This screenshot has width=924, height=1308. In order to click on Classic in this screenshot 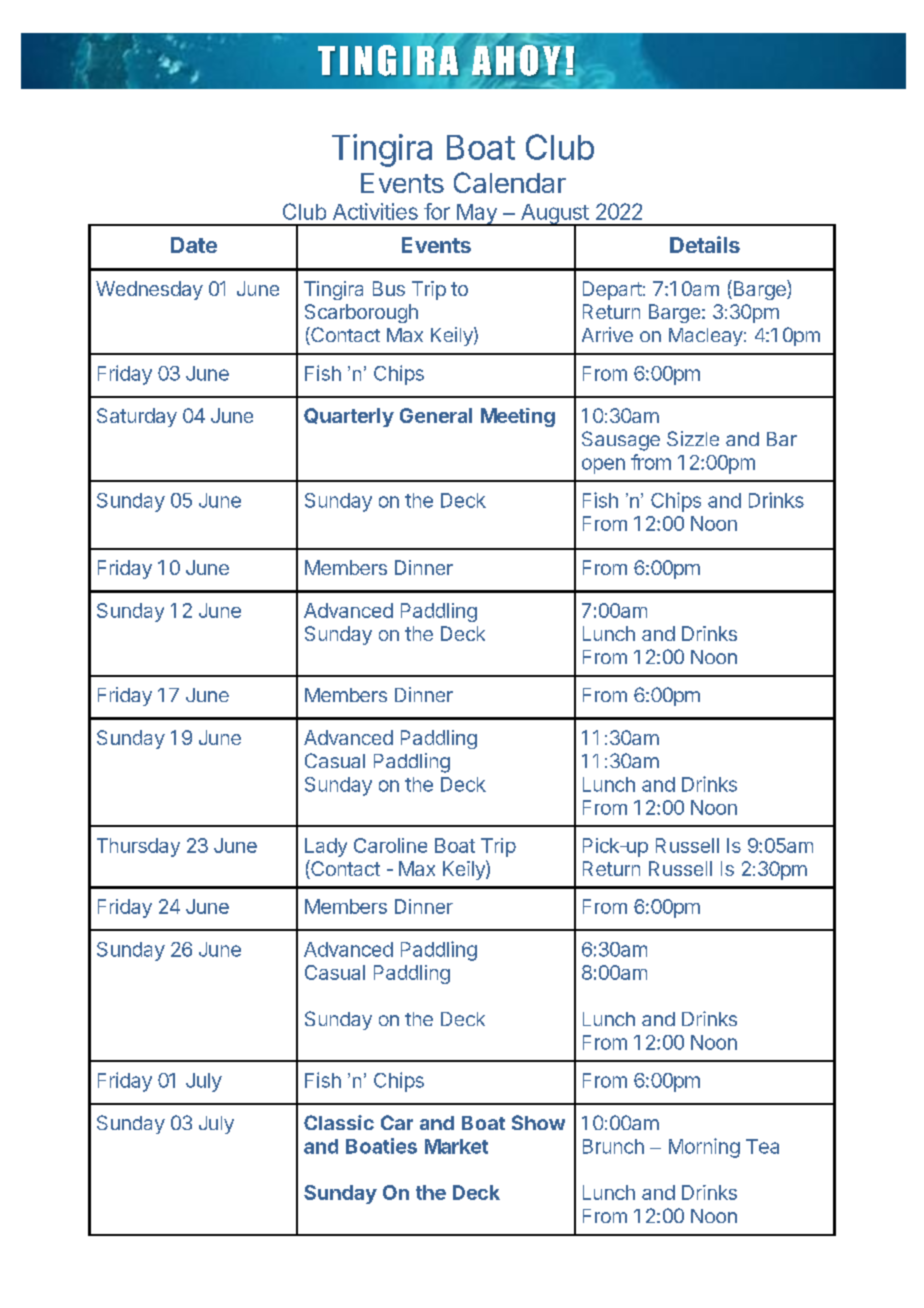, I will do `click(339, 1122)`.
